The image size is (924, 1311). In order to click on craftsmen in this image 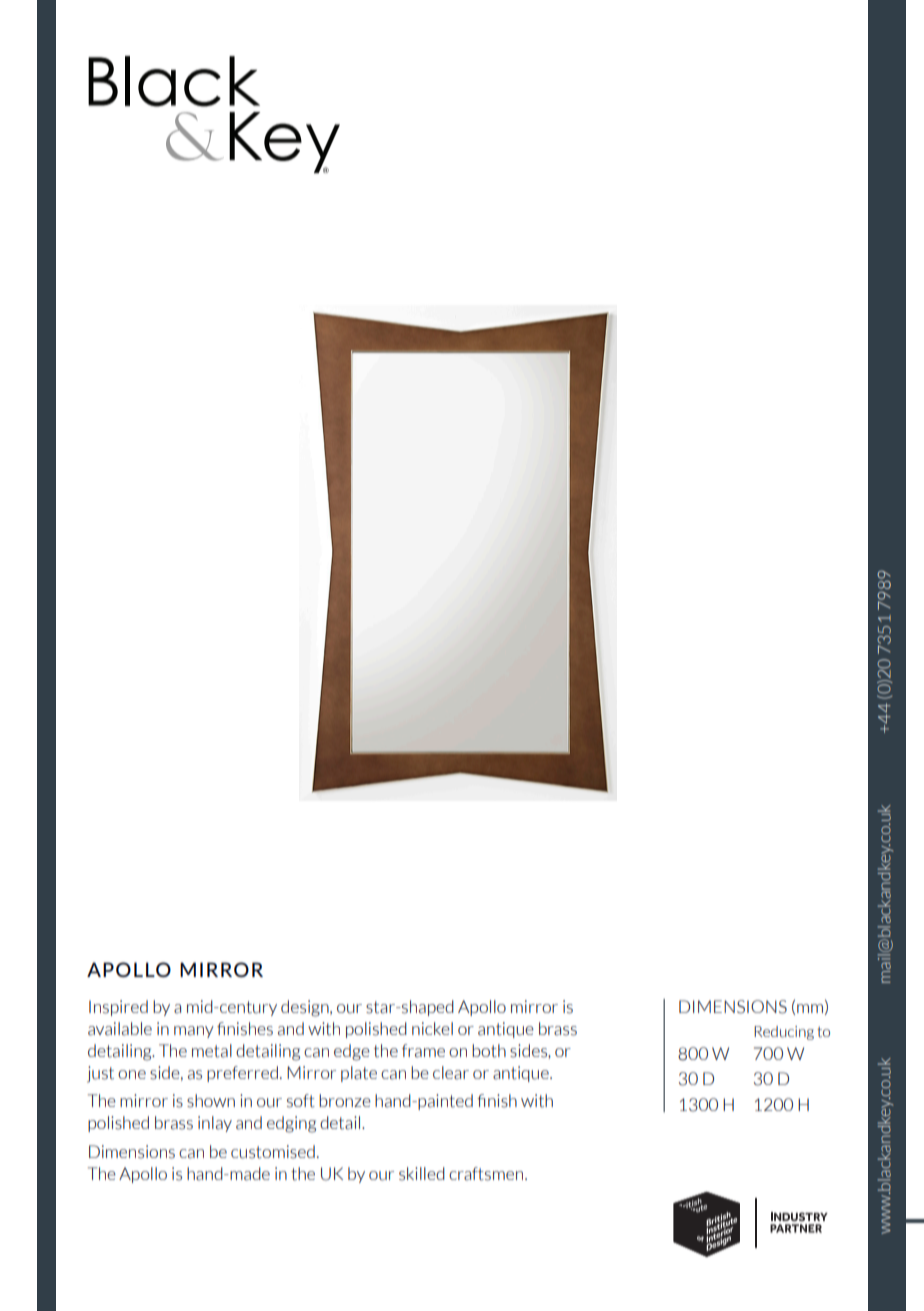, I will do `click(487, 1174)`.
